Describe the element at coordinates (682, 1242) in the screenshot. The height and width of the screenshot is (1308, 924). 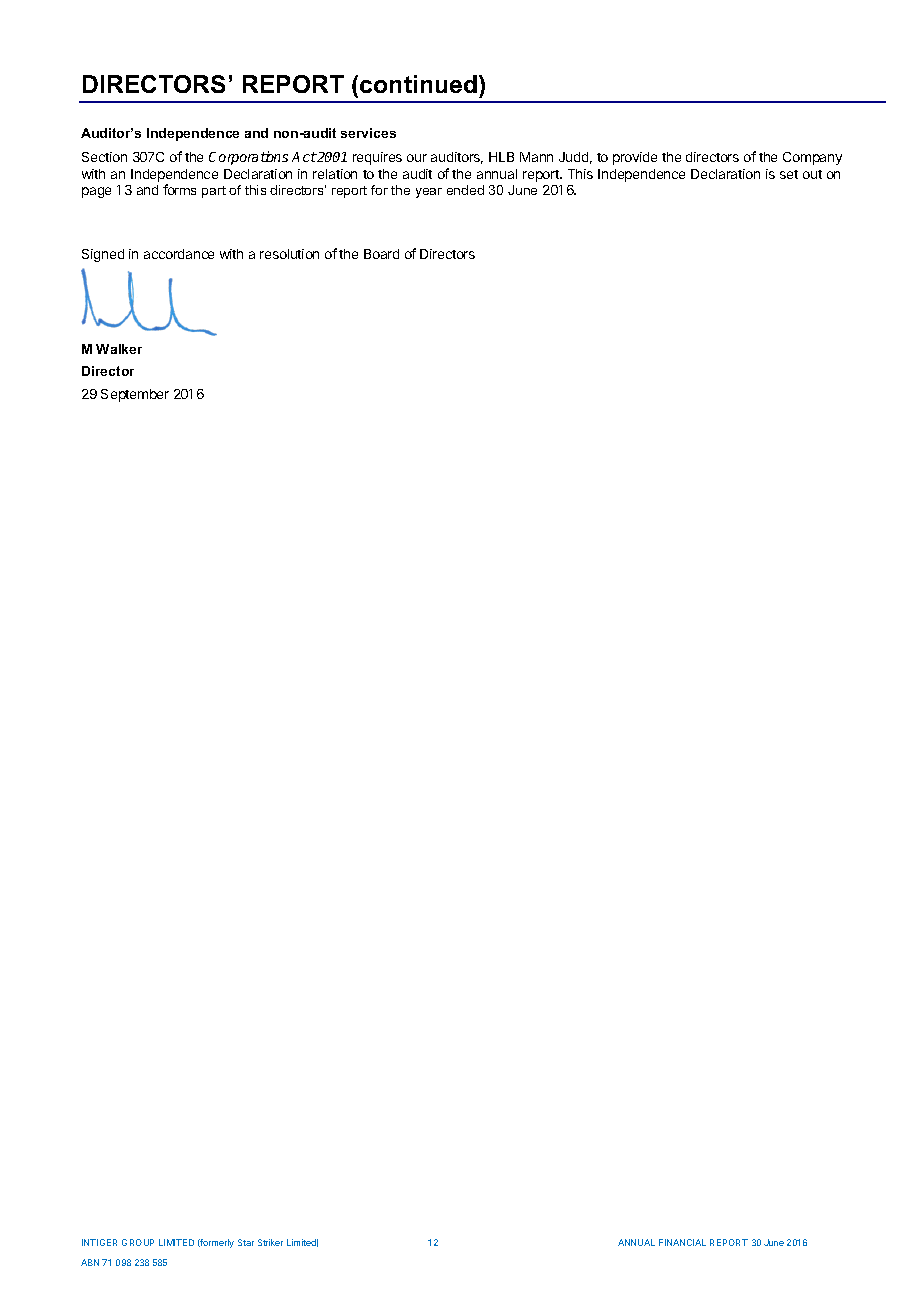
I see `FINANCIAL` at that location.
